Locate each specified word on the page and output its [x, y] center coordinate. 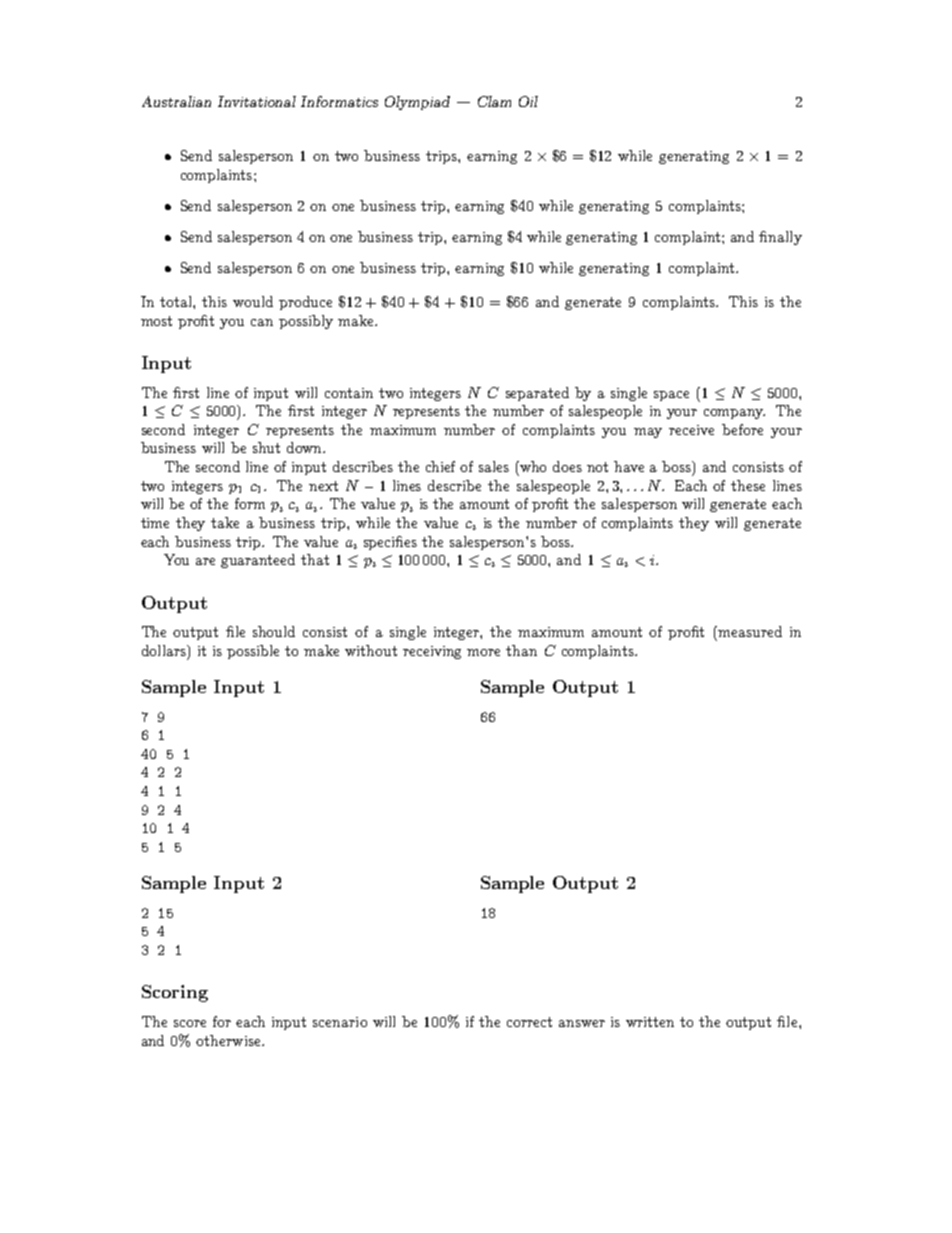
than [521, 650]
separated [537, 394]
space [671, 396]
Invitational [257, 101]
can [262, 322]
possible [253, 652]
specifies [390, 543]
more [483, 652]
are [205, 561]
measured [750, 631]
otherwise [229, 1040]
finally [780, 238]
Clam [494, 101]
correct [529, 1022]
